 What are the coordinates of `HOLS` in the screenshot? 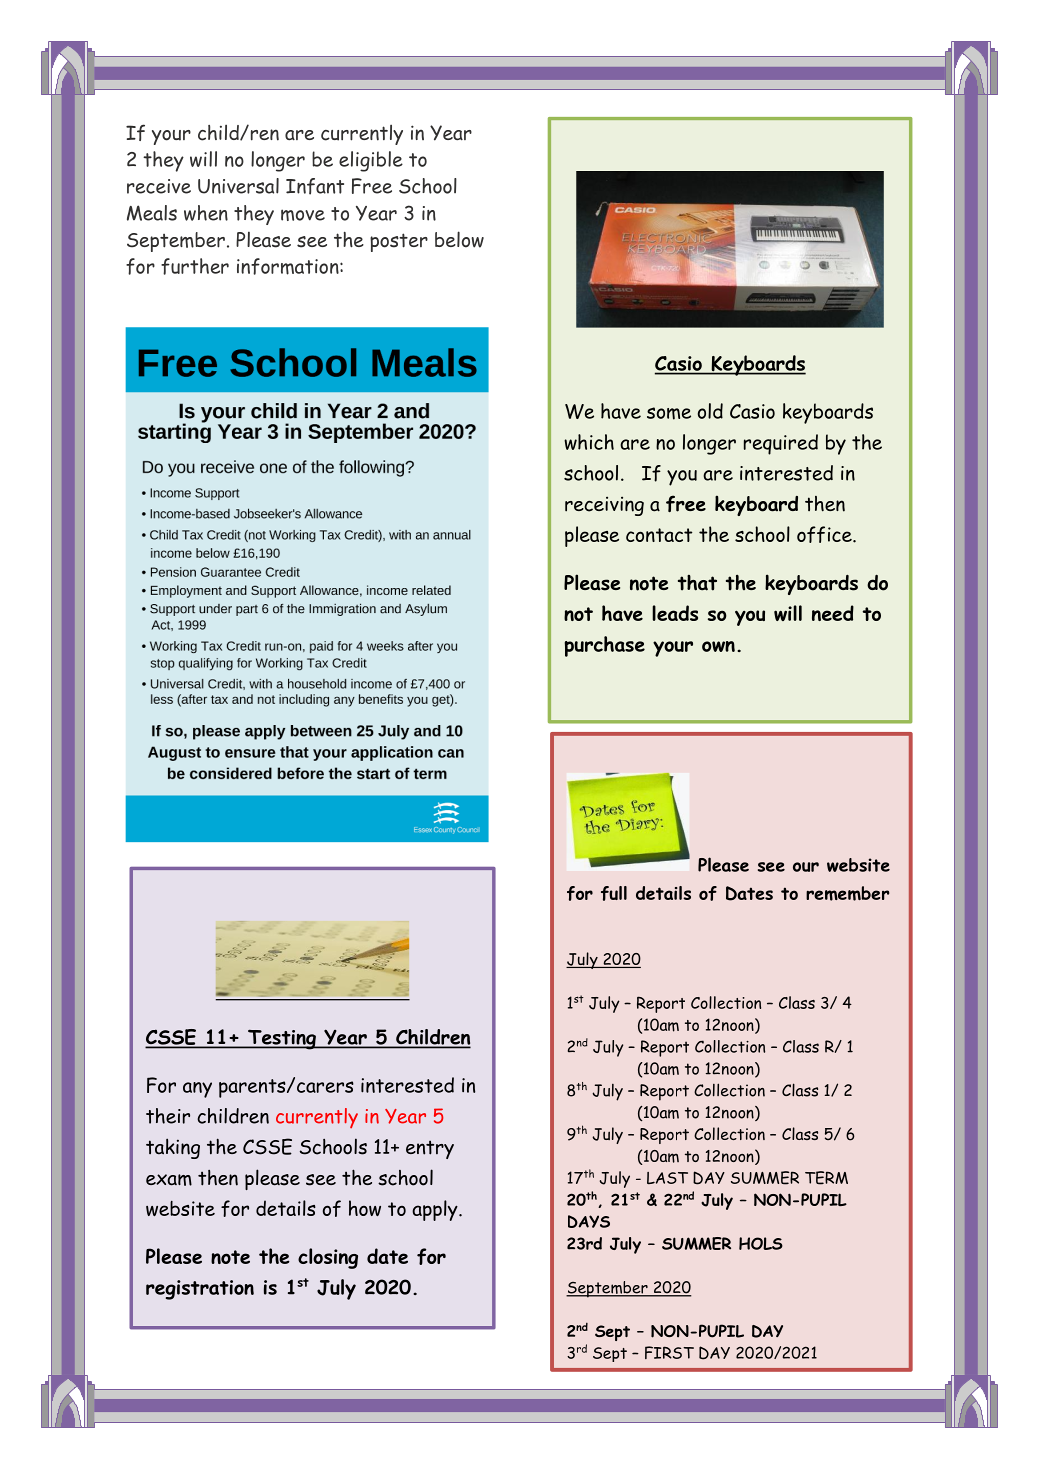 It's located at (761, 1243).
